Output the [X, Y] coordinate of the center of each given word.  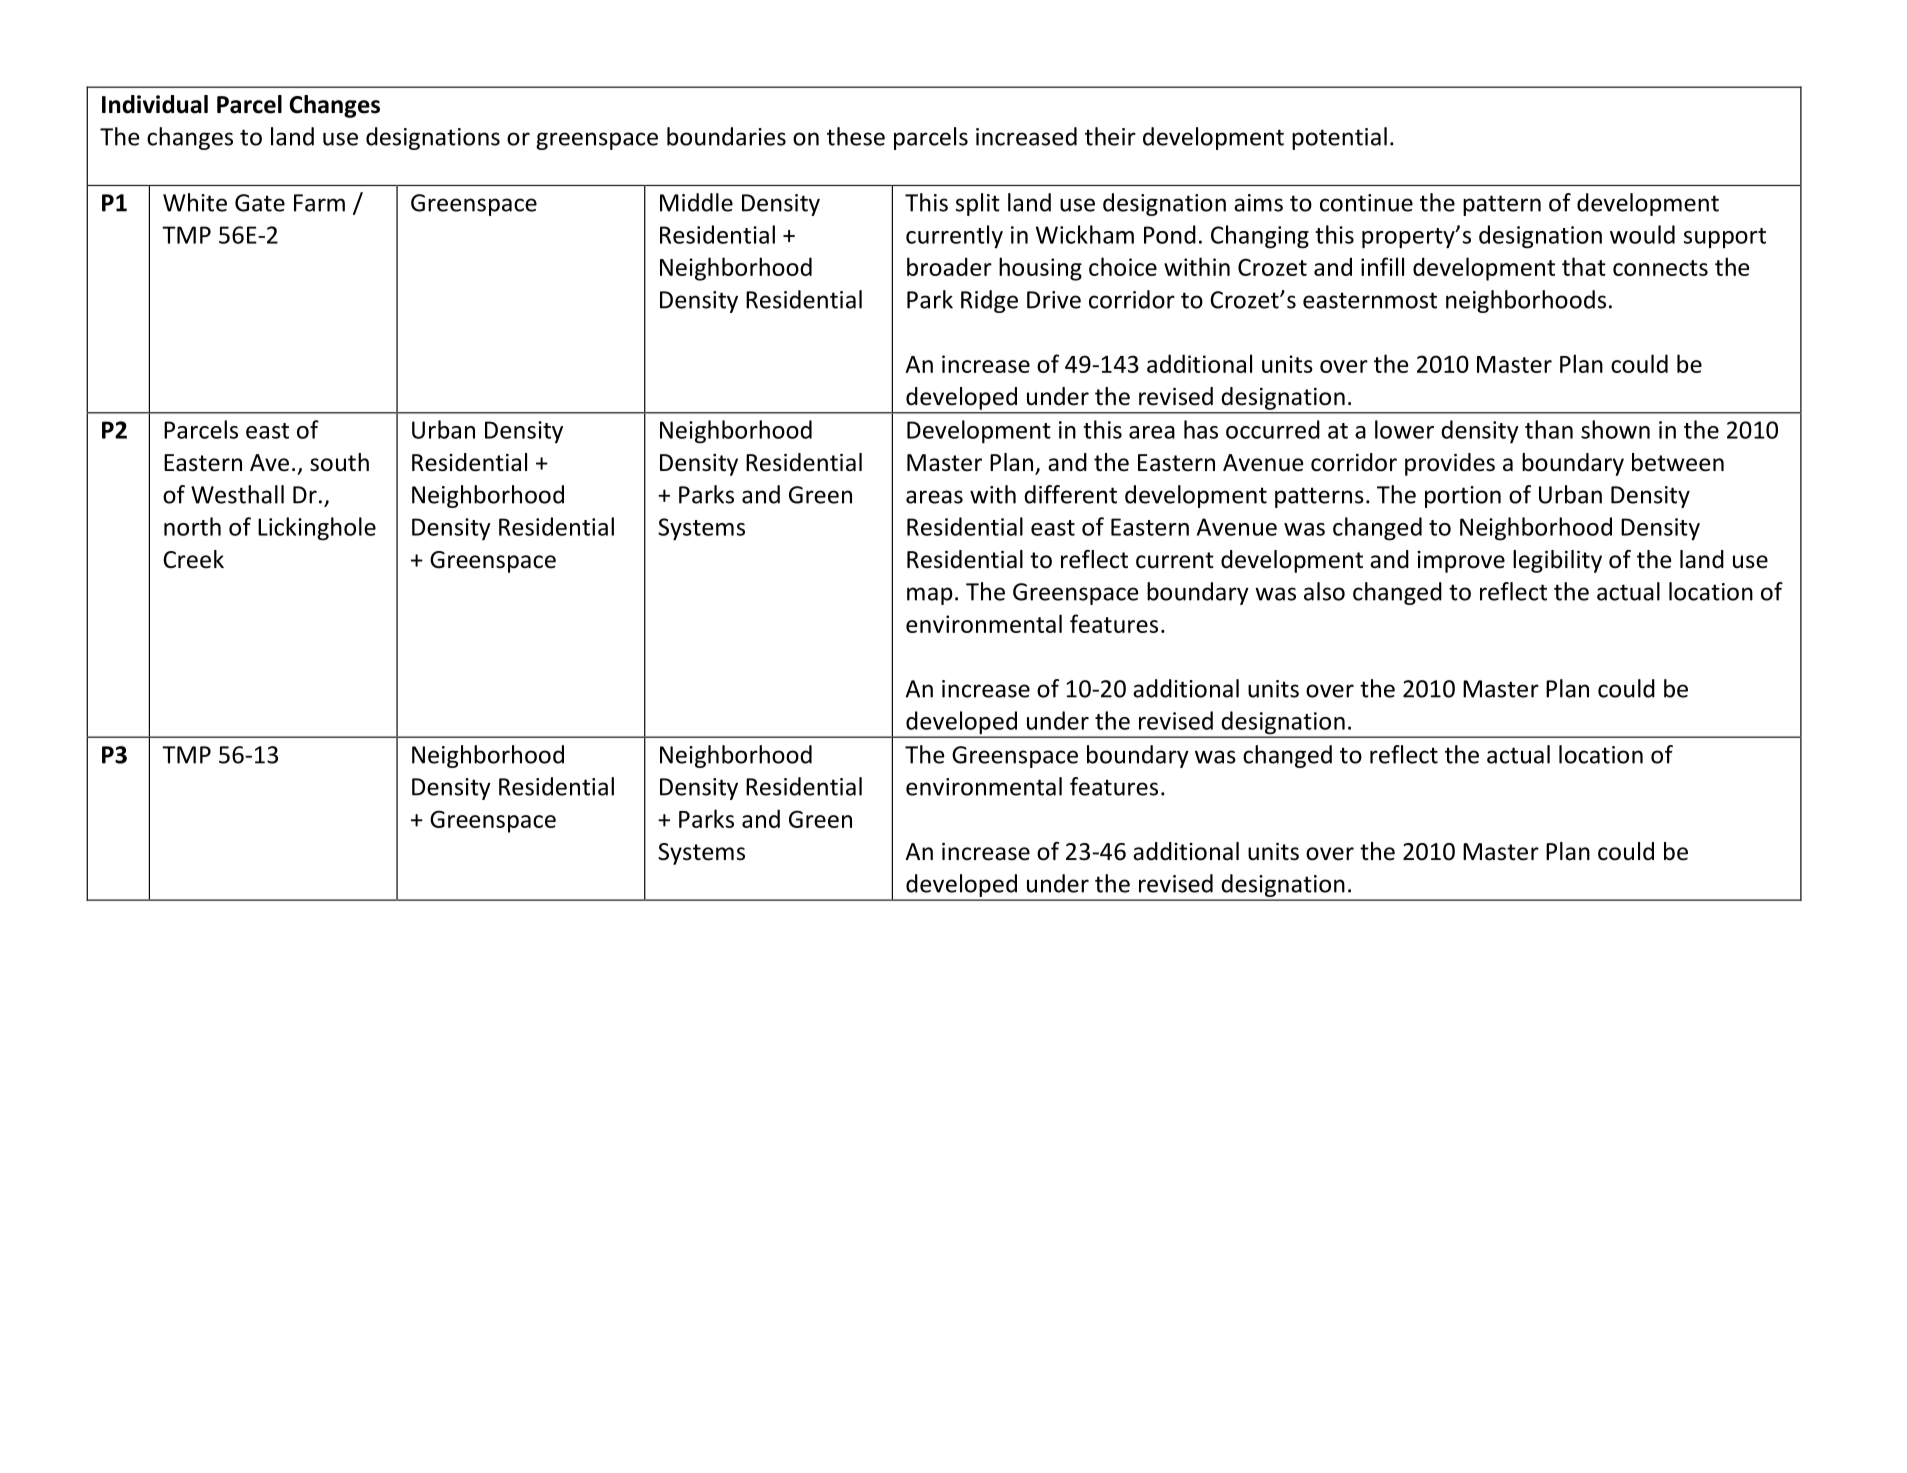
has [1201, 429]
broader [949, 266]
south [339, 462]
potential [1339, 138]
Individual [155, 104]
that [1584, 266]
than [1549, 429]
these [856, 136]
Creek [193, 559]
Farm [319, 203]
